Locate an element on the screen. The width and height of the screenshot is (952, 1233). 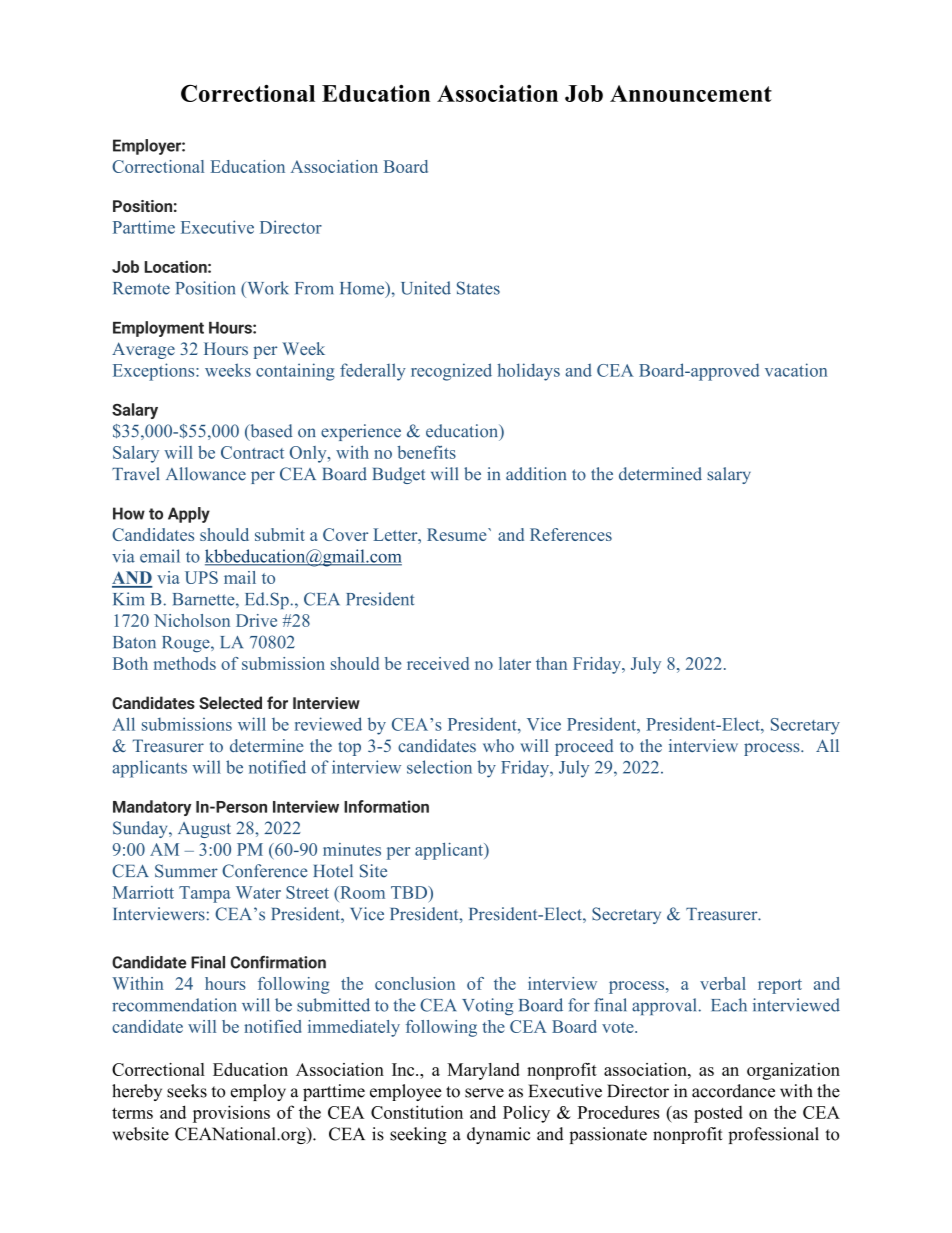
Work is located at coordinates (267, 288).
